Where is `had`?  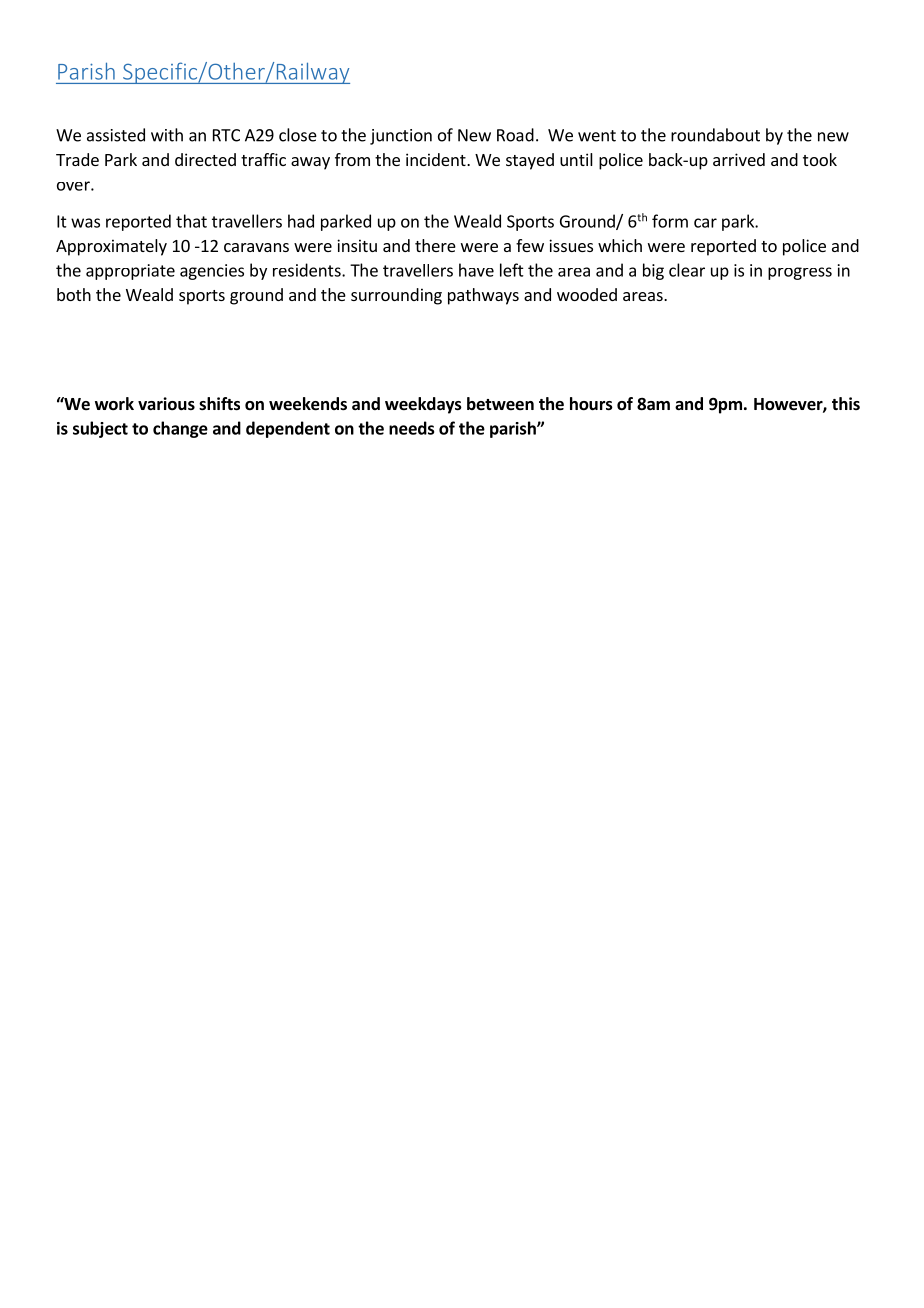 had is located at coordinates (301, 221).
